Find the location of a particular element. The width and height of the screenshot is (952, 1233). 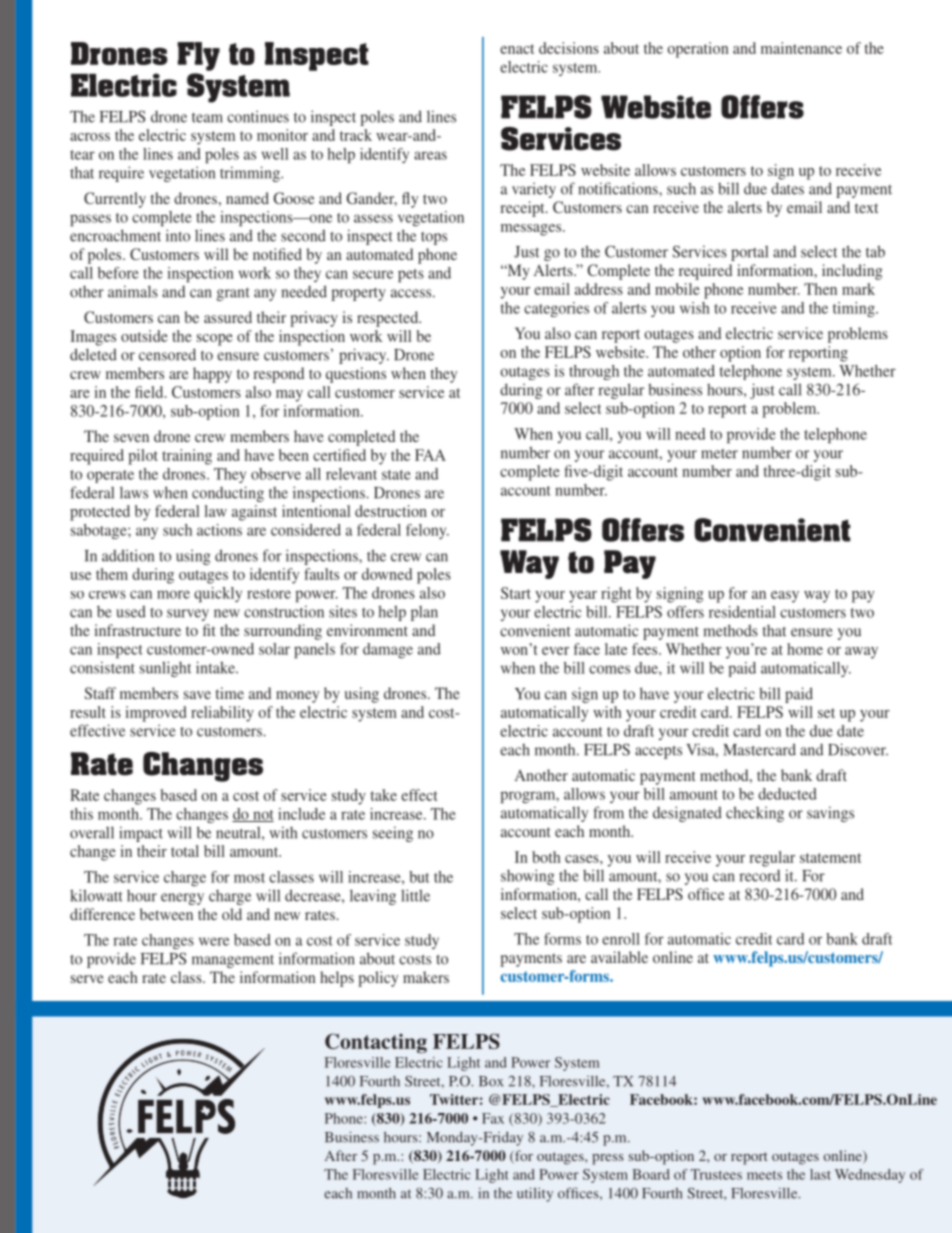

team is located at coordinates (207, 118).
